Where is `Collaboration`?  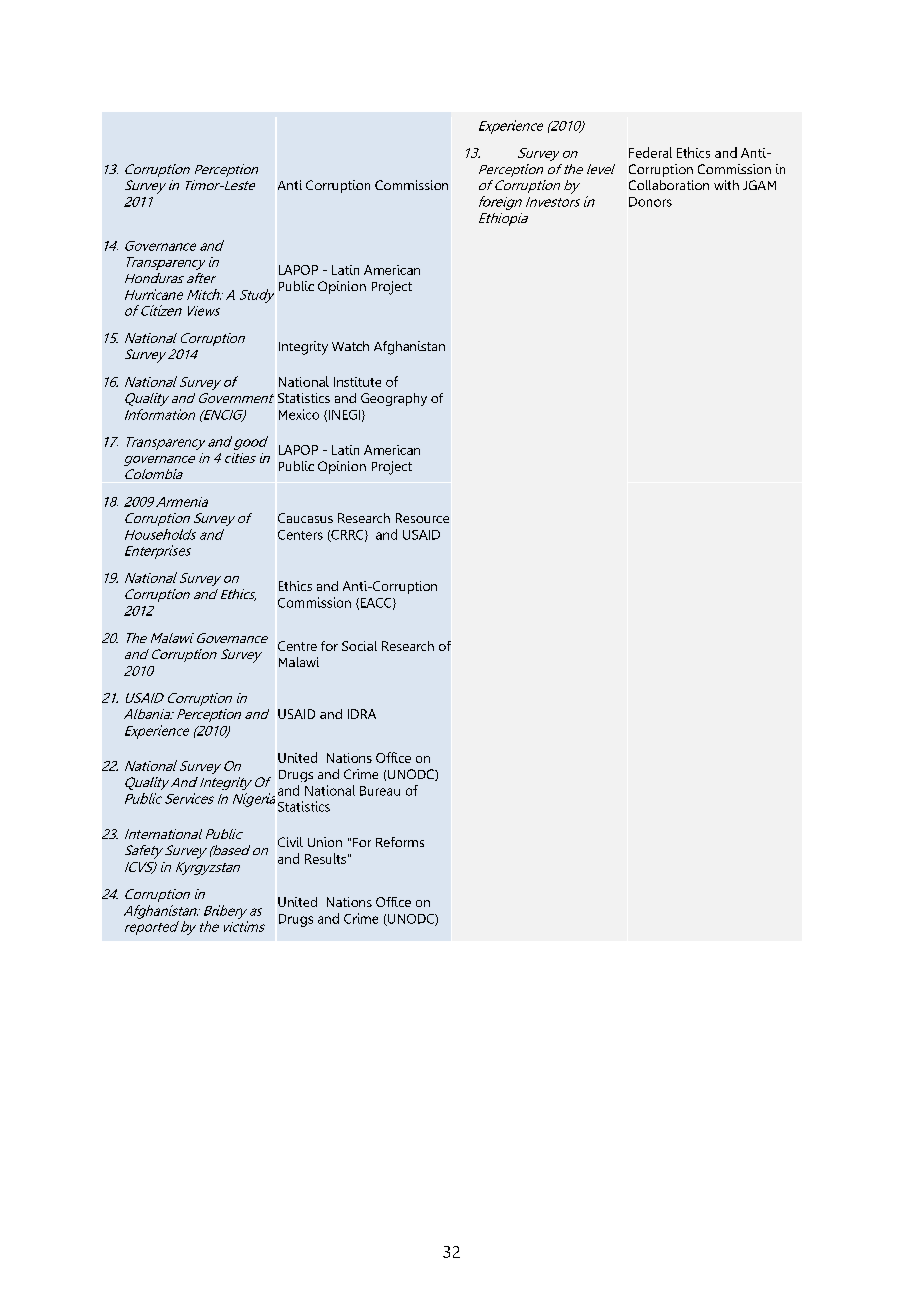 Collaboration is located at coordinates (669, 185).
